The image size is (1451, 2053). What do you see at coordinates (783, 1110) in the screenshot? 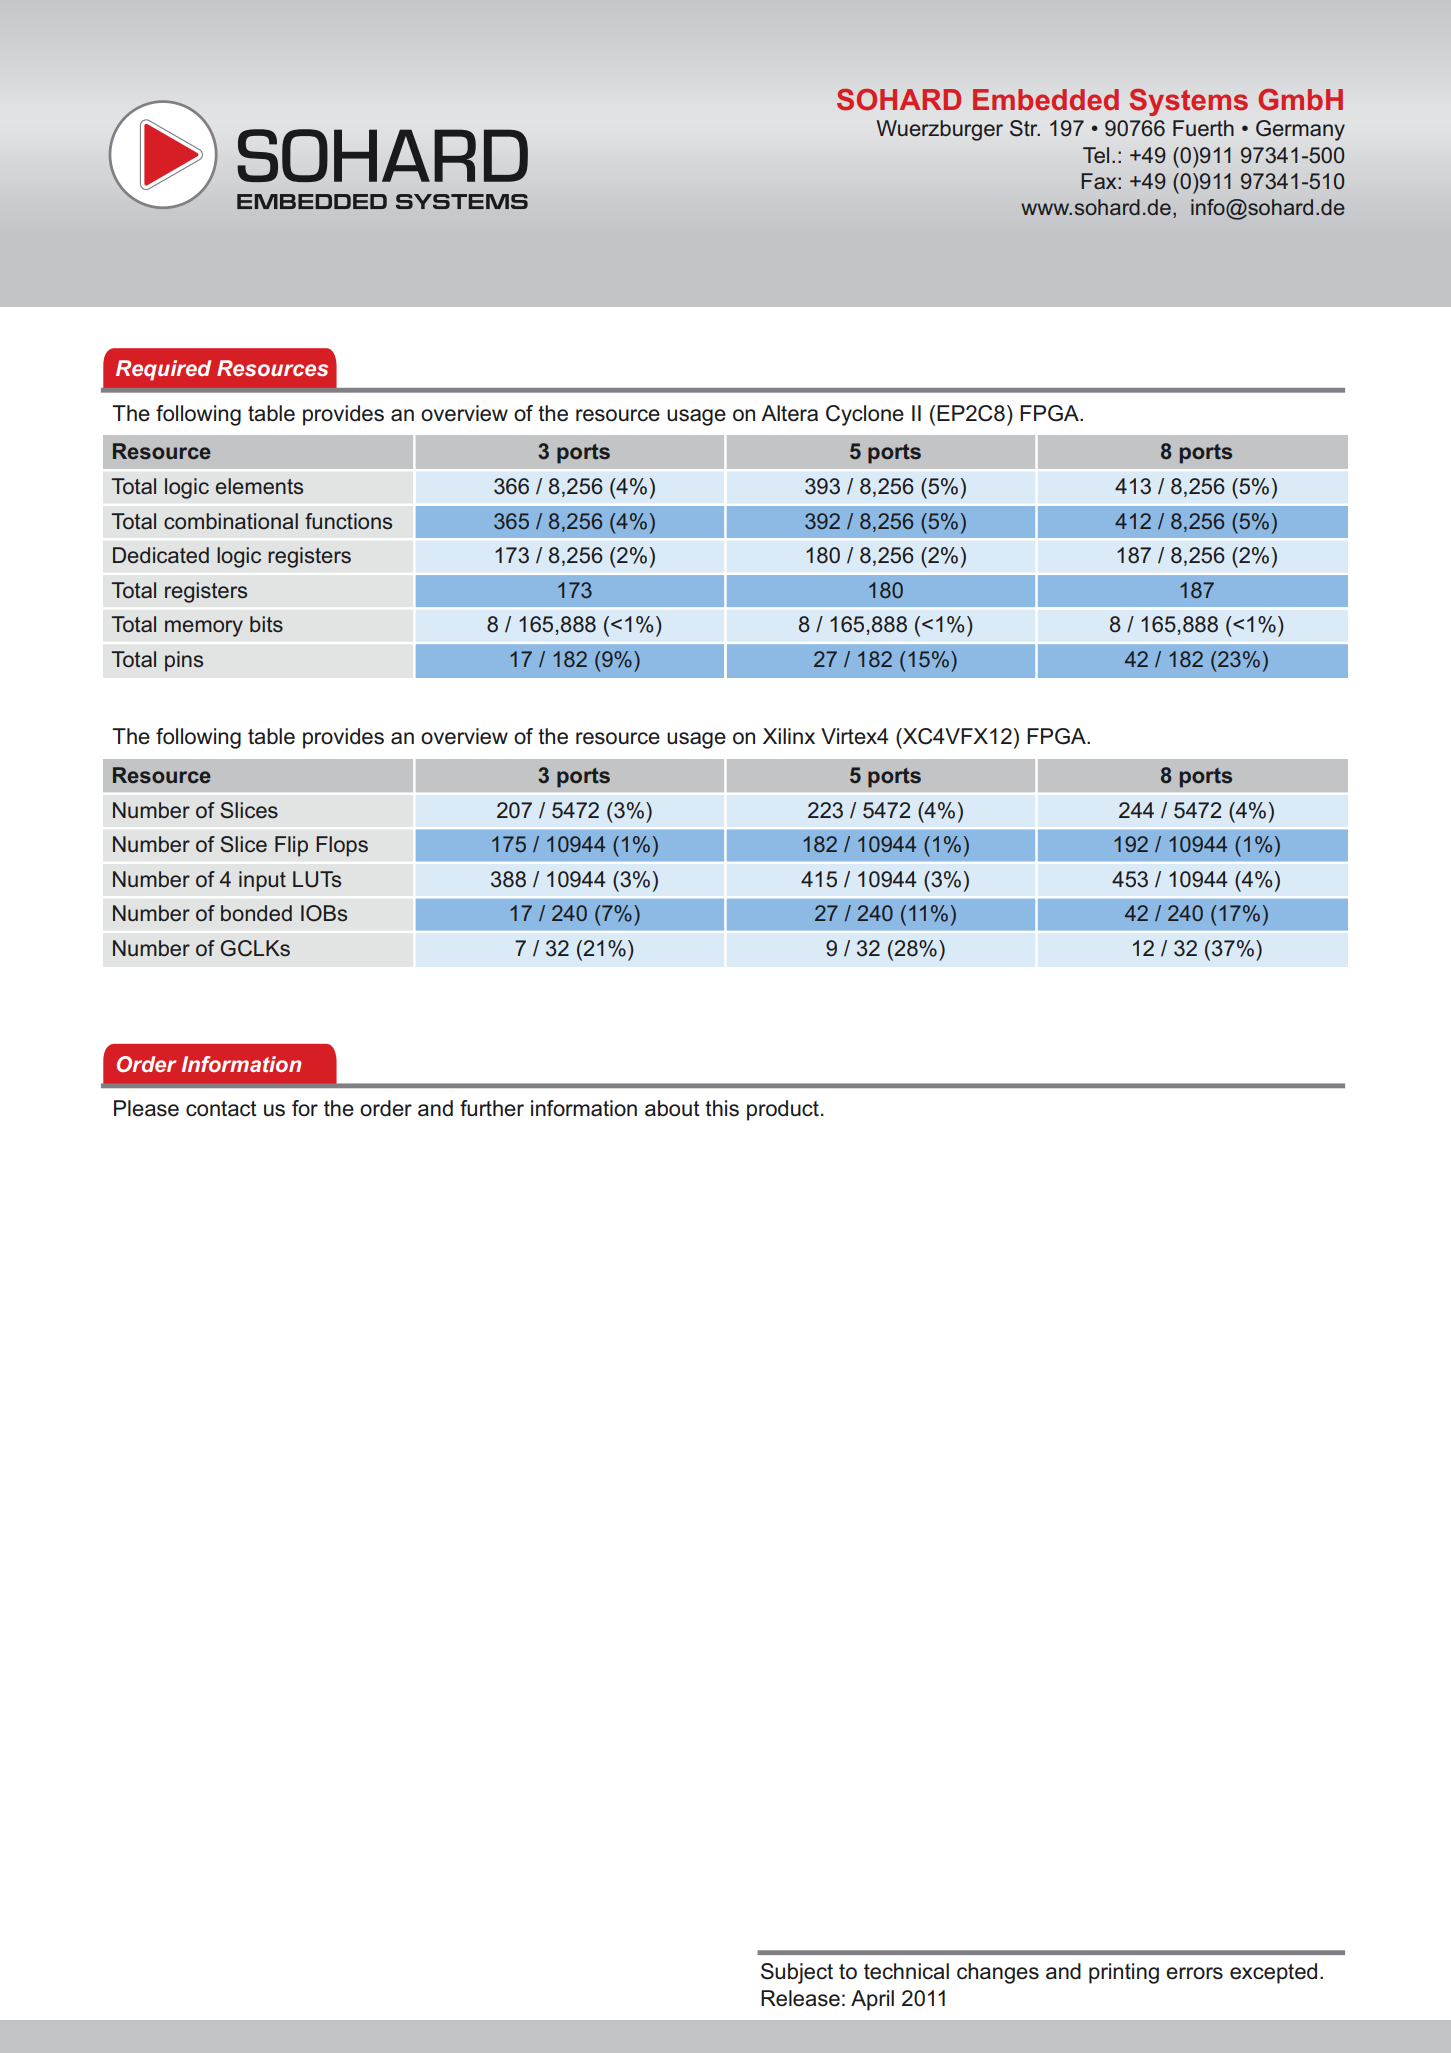
I see `product` at bounding box center [783, 1110].
